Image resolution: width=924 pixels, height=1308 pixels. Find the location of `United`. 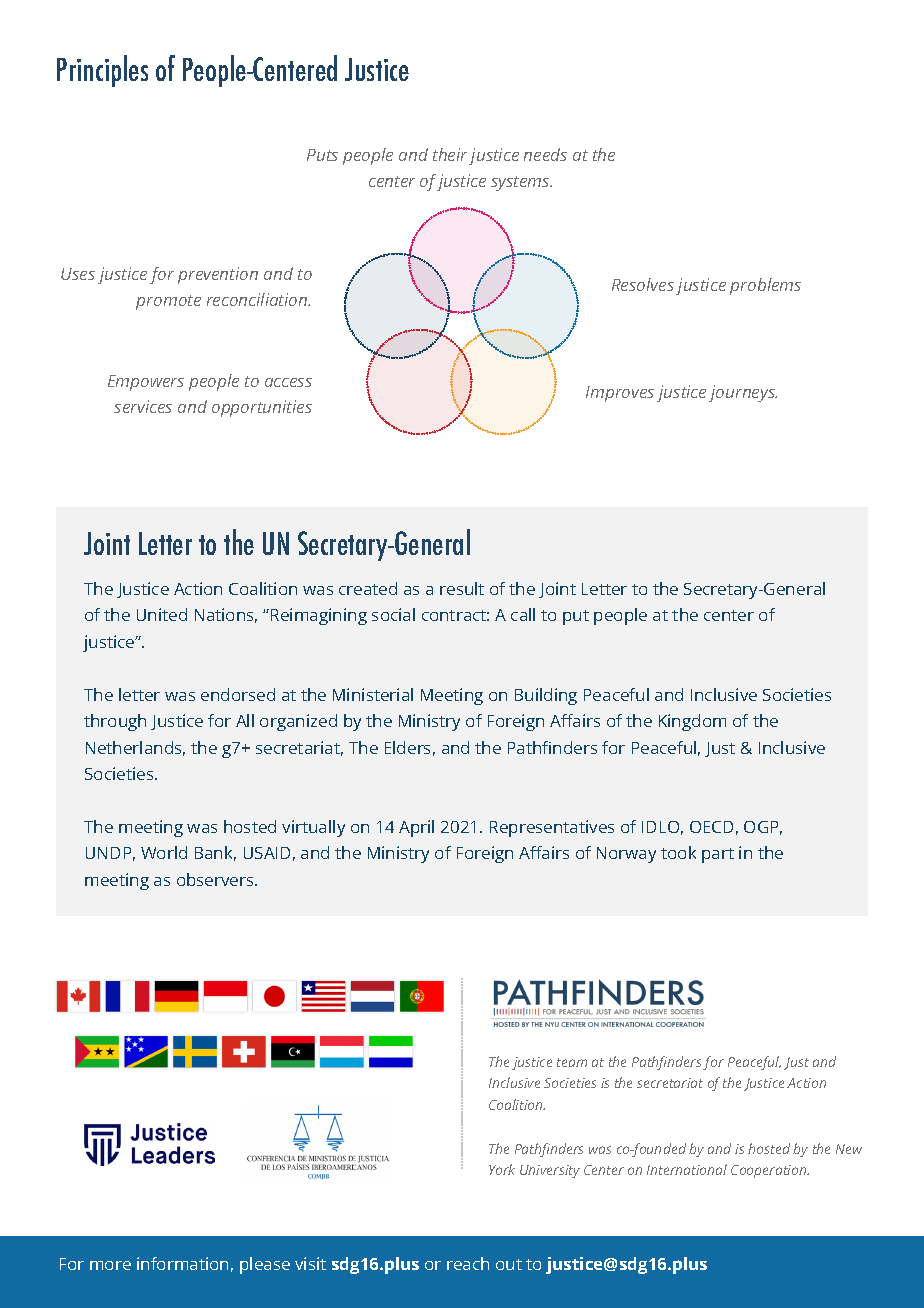

United is located at coordinates (162, 614).
